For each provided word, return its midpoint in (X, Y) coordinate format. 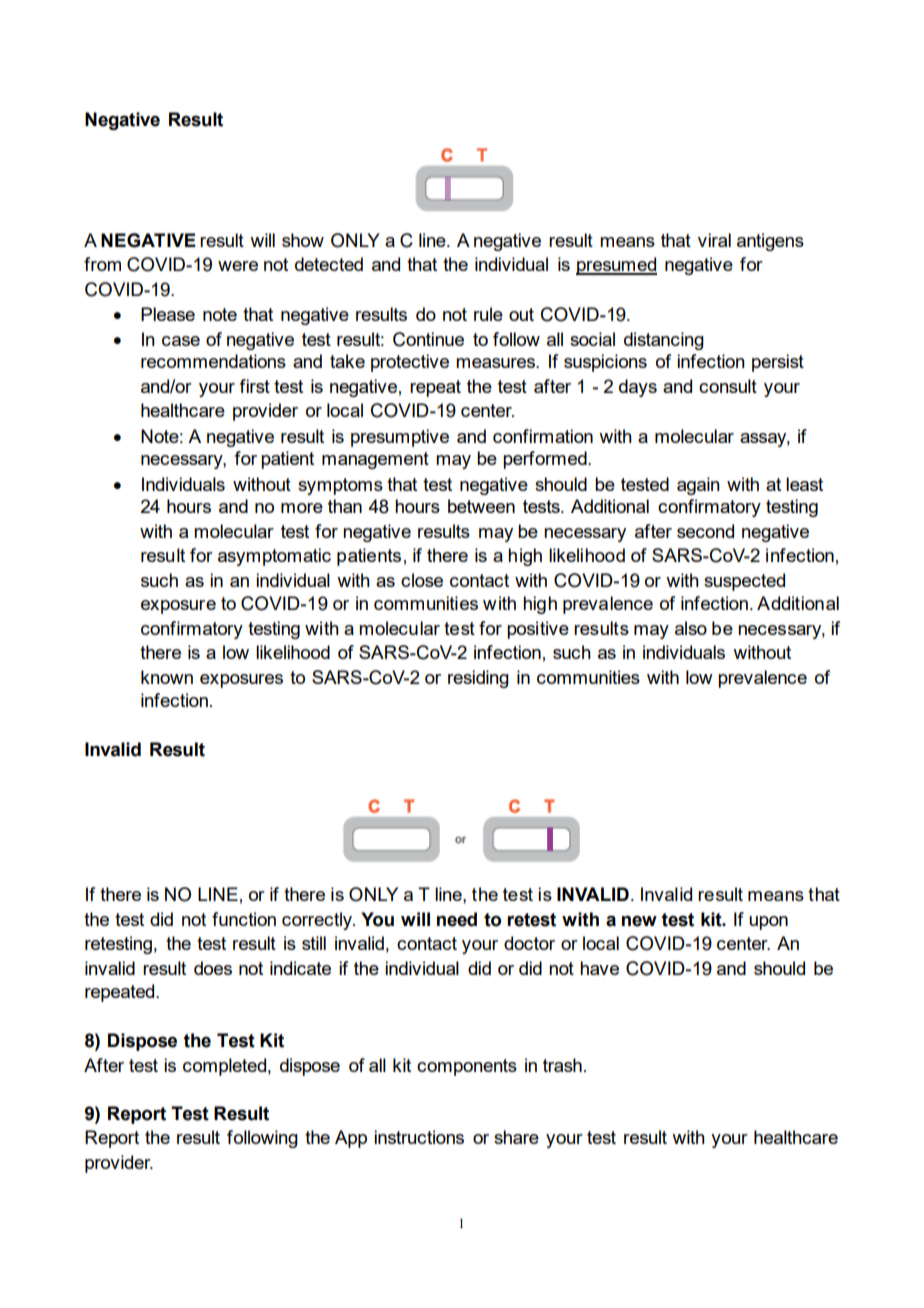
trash (562, 1065)
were (238, 266)
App (351, 1139)
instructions (419, 1137)
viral (714, 240)
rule (488, 314)
